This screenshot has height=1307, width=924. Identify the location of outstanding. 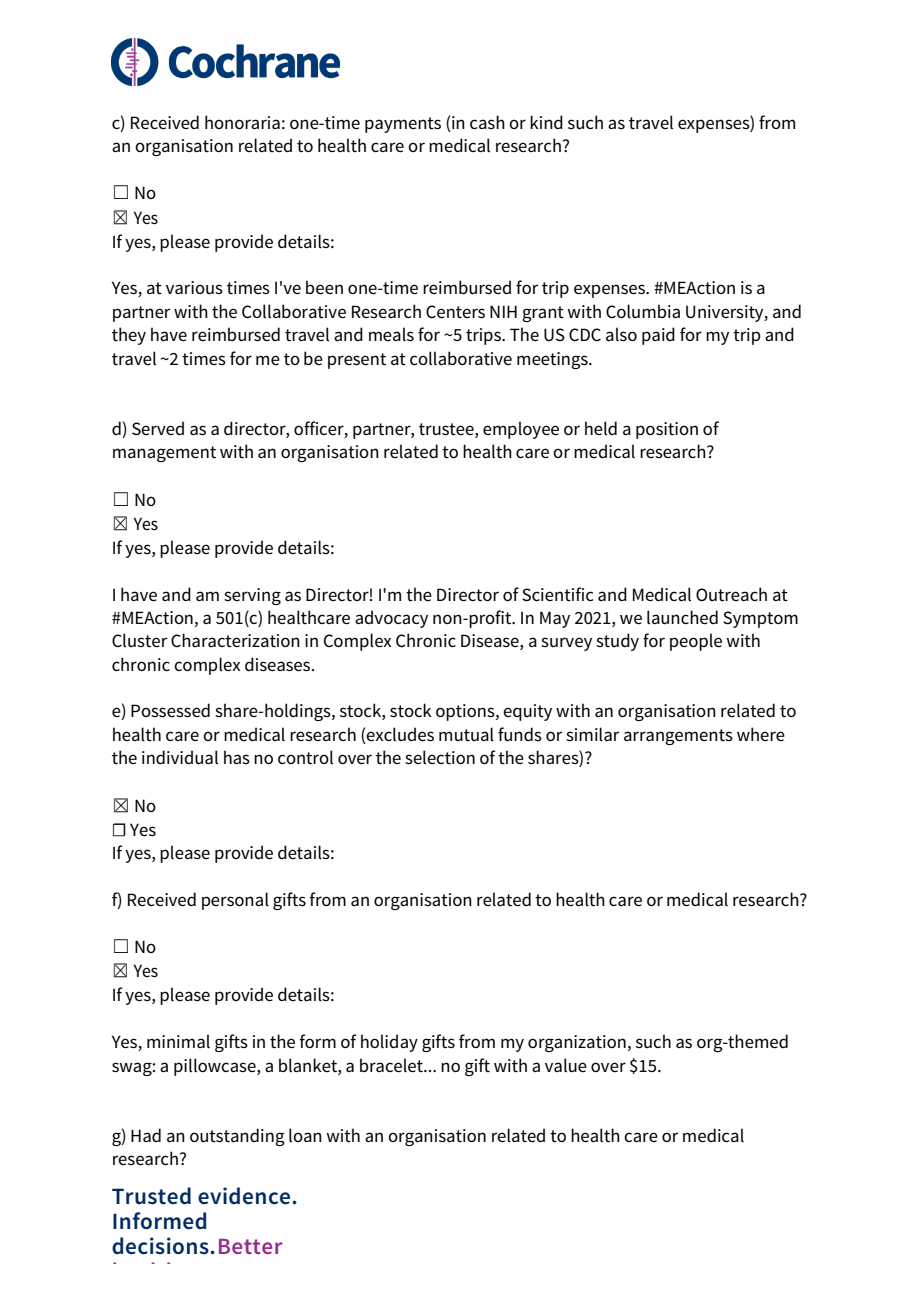
(237, 1137).
